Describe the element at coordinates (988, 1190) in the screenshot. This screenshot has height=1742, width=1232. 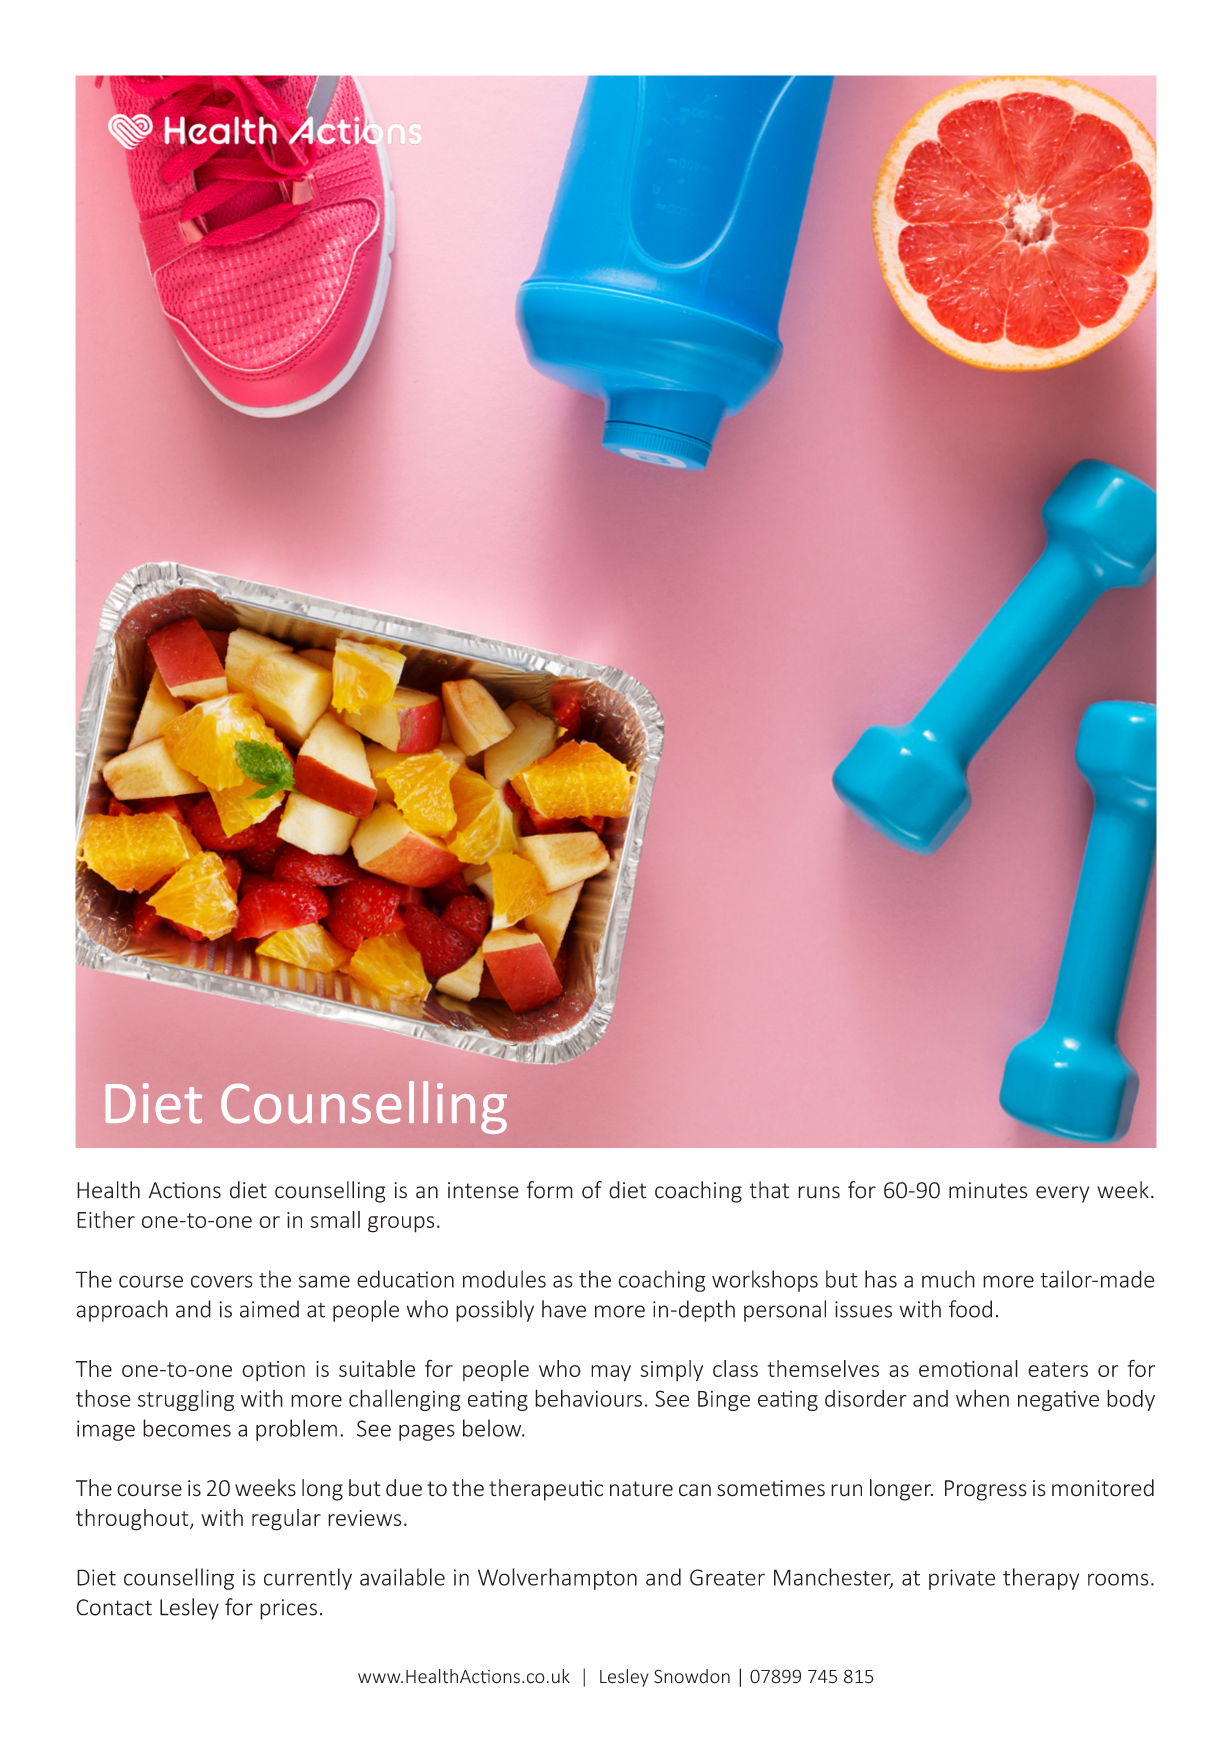
I see `minutes` at that location.
